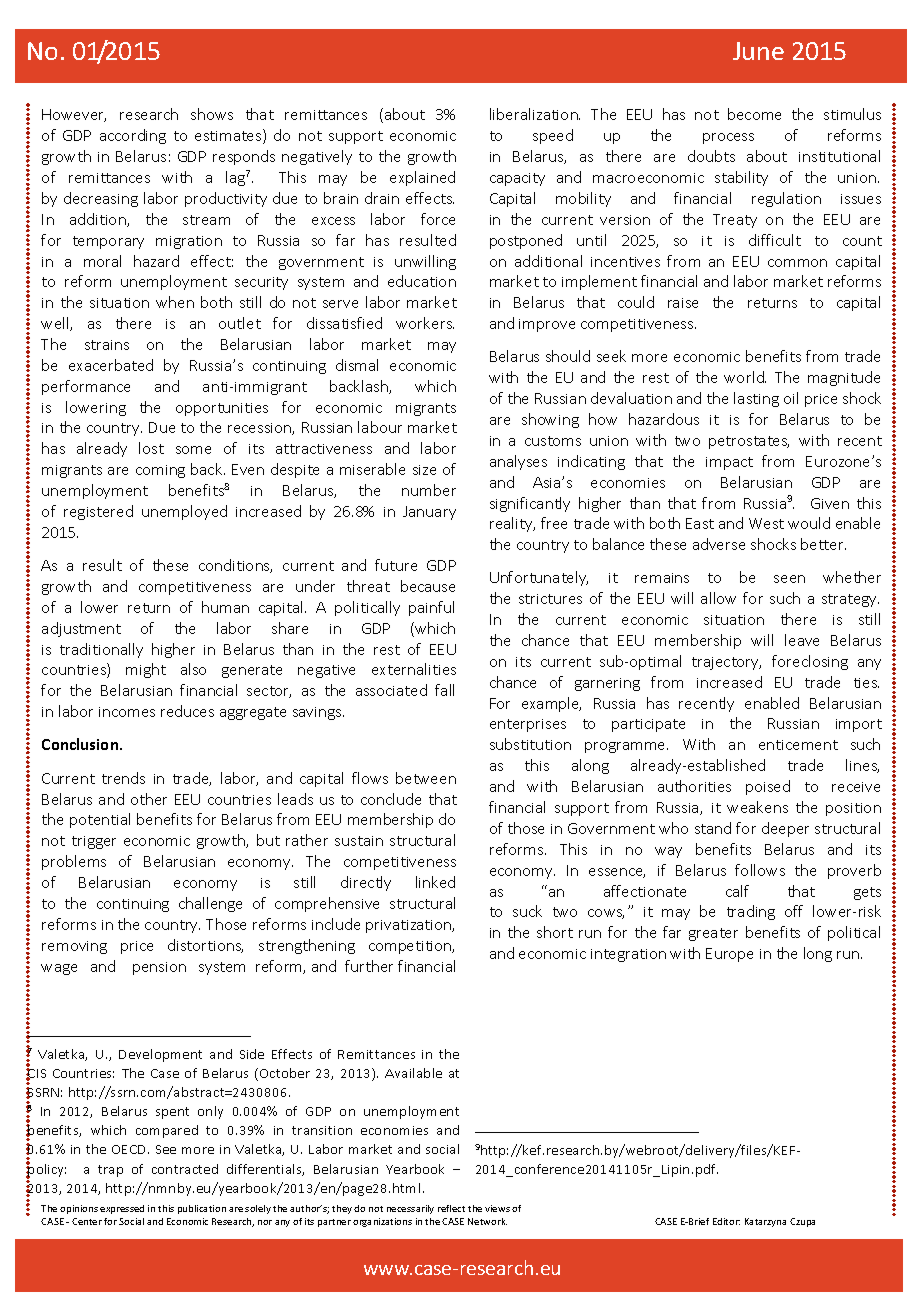  What do you see at coordinates (185, 1169) in the document?
I see `contracted` at bounding box center [185, 1169].
